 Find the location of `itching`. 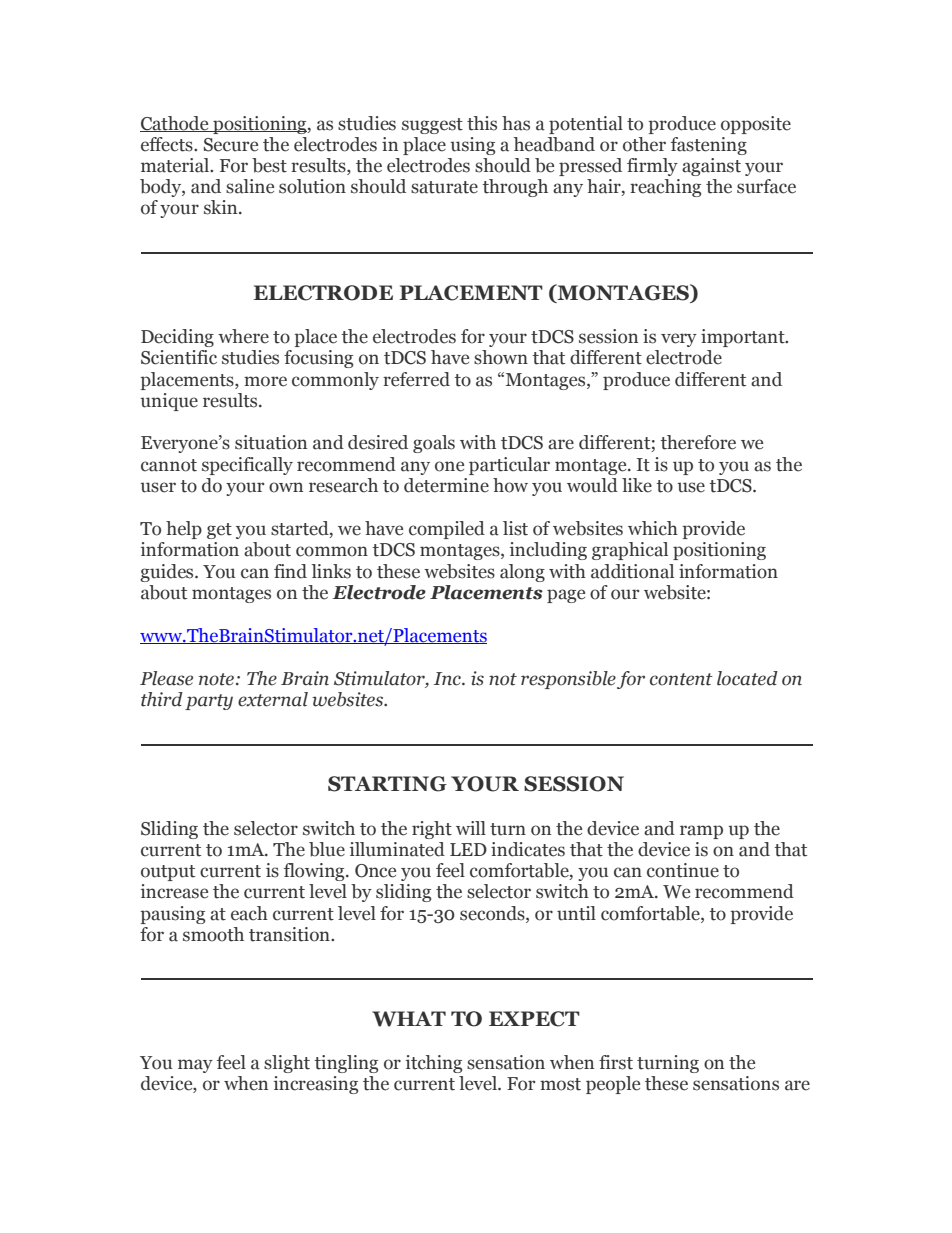

itching is located at coordinates (434, 1064).
